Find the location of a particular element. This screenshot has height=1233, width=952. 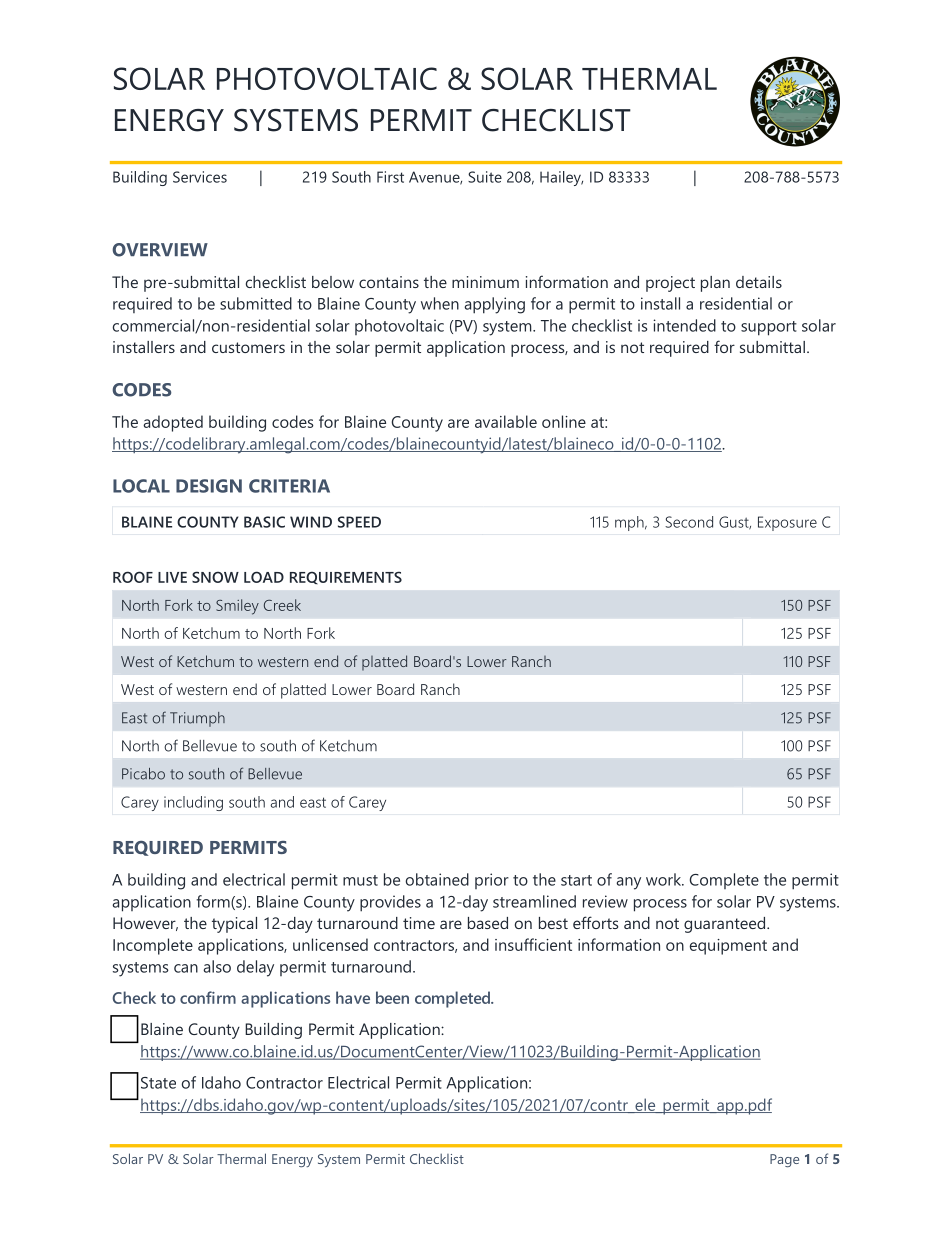

typical is located at coordinates (234, 925).
